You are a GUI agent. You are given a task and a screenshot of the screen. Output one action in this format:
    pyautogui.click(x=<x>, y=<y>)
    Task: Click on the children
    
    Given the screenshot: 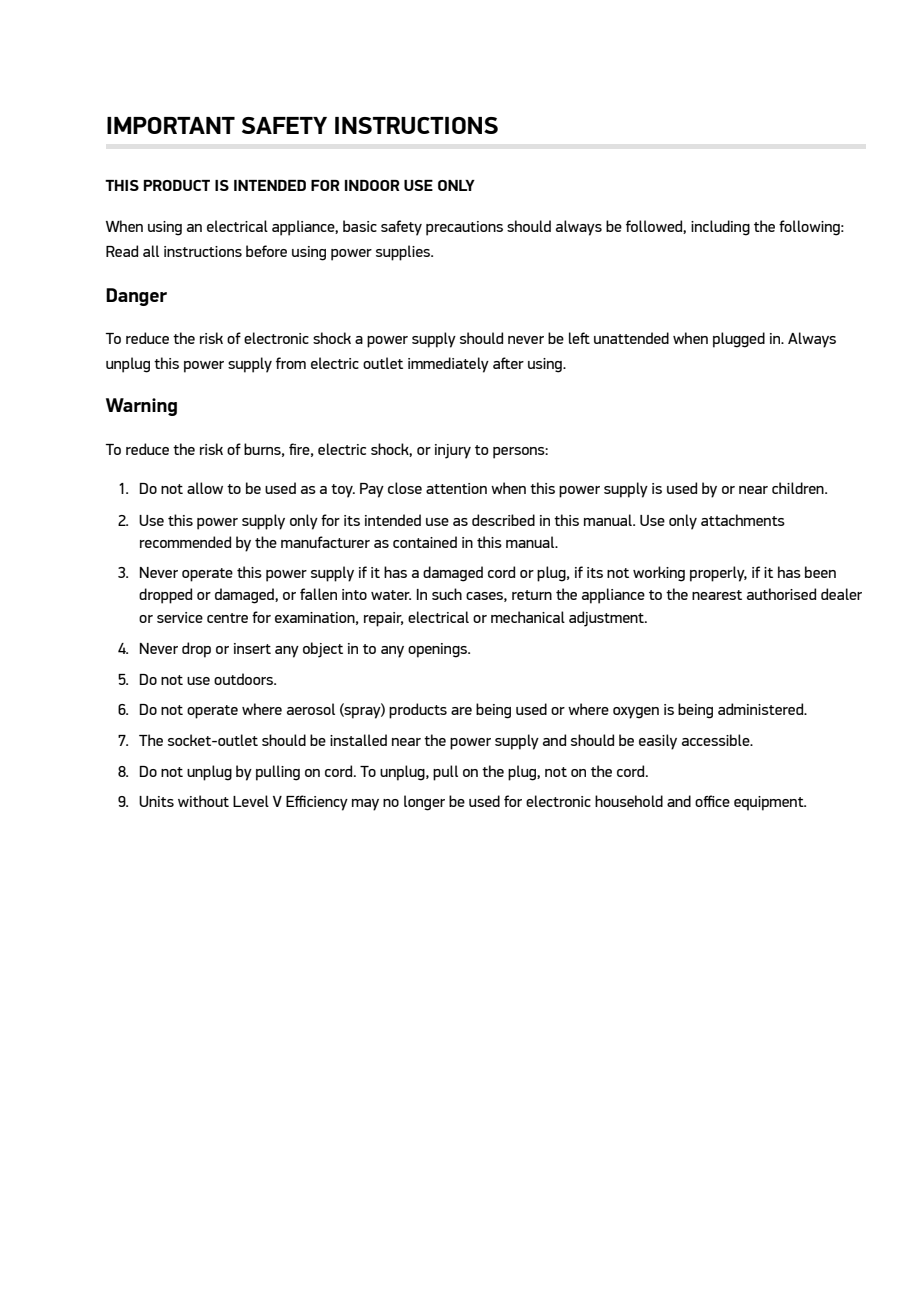 What is the action you would take?
    pyautogui.click(x=799, y=488)
